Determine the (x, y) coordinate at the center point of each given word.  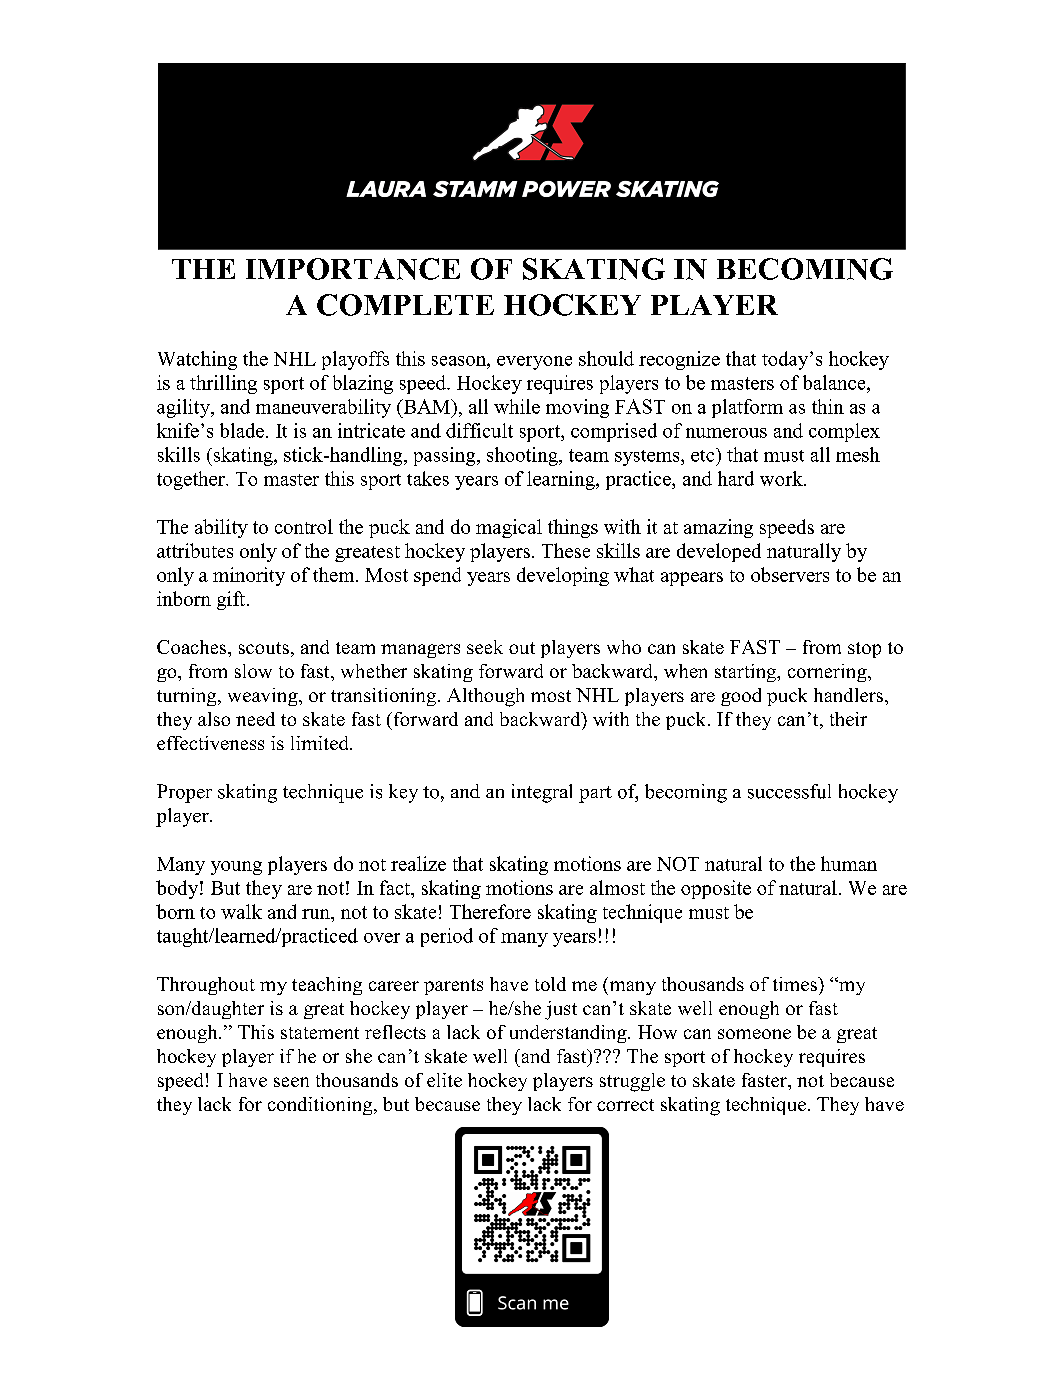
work (782, 478)
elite (444, 1080)
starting (747, 673)
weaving (264, 697)
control (304, 526)
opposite (716, 889)
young (236, 868)
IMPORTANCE (353, 269)
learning (562, 480)
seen (291, 1082)
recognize (679, 360)
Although (485, 697)
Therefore (490, 911)
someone (754, 1034)
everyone (534, 363)
